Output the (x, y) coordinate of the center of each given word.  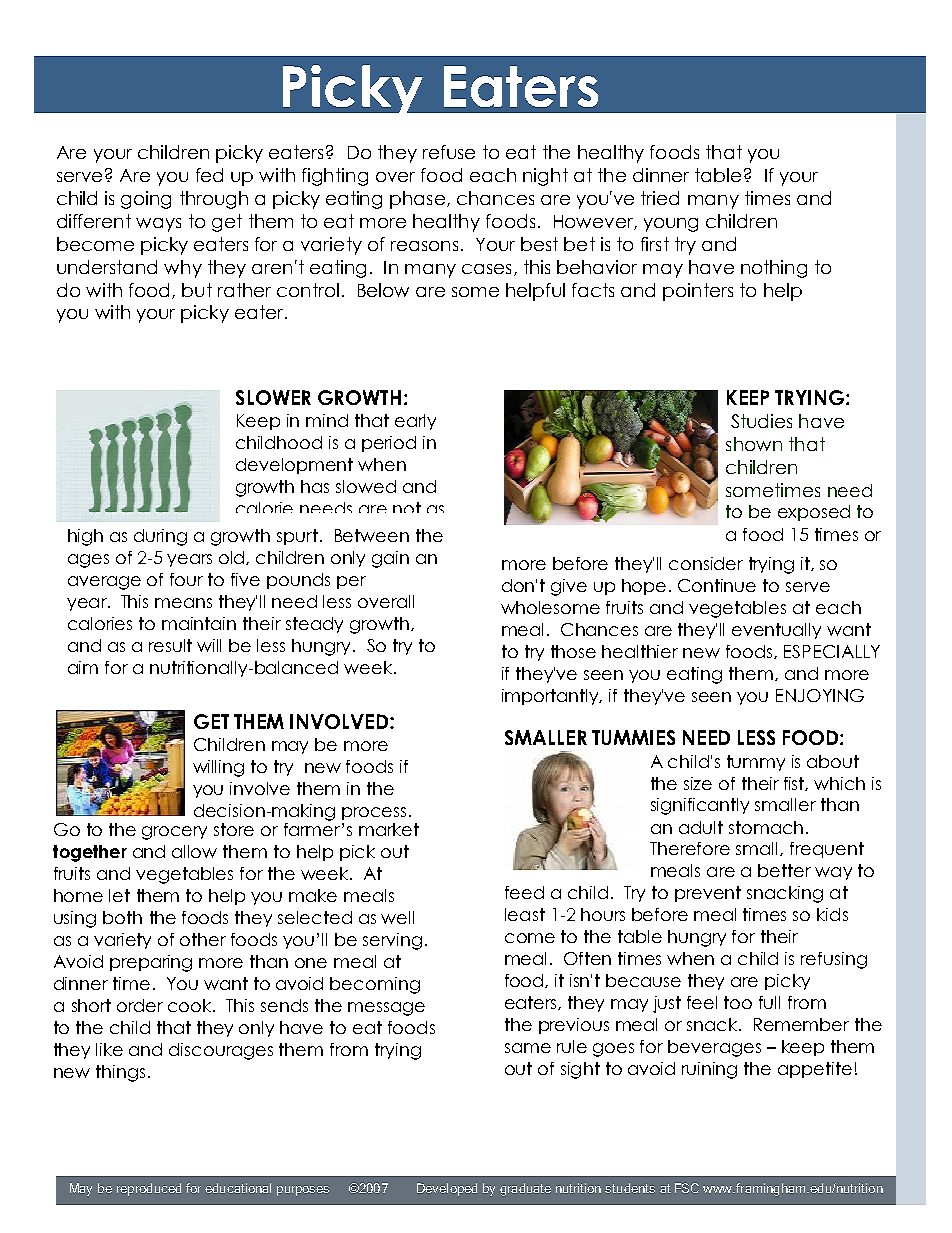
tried (660, 198)
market (389, 829)
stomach (766, 827)
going (146, 200)
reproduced (149, 1189)
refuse (449, 152)
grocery (174, 833)
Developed (447, 1189)
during (160, 537)
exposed (814, 513)
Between (372, 535)
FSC (687, 1188)
